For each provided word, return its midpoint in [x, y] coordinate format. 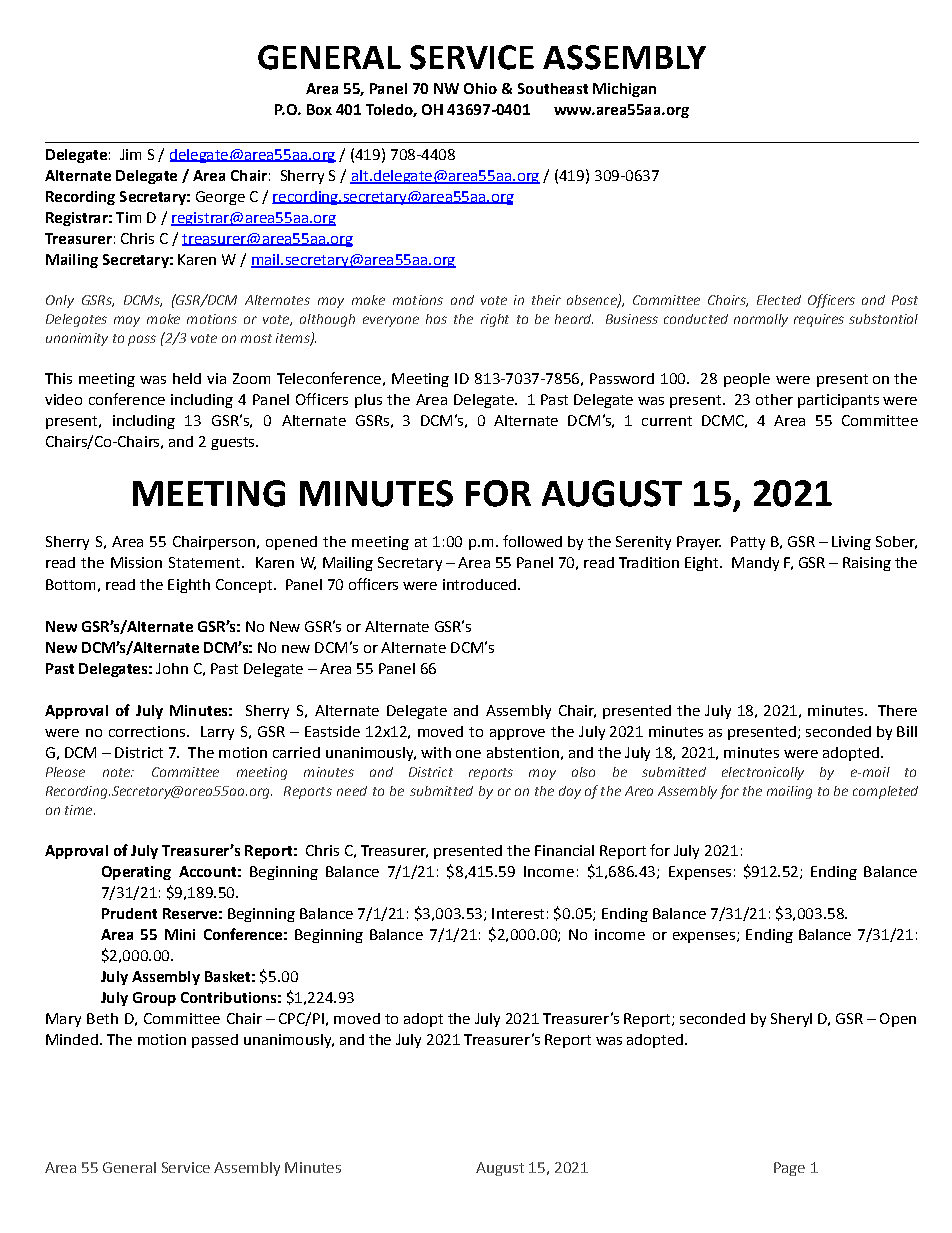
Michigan [624, 90]
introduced [481, 584]
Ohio [480, 88]
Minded [72, 1039]
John [172, 668]
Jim [130, 154]
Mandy [755, 564]
